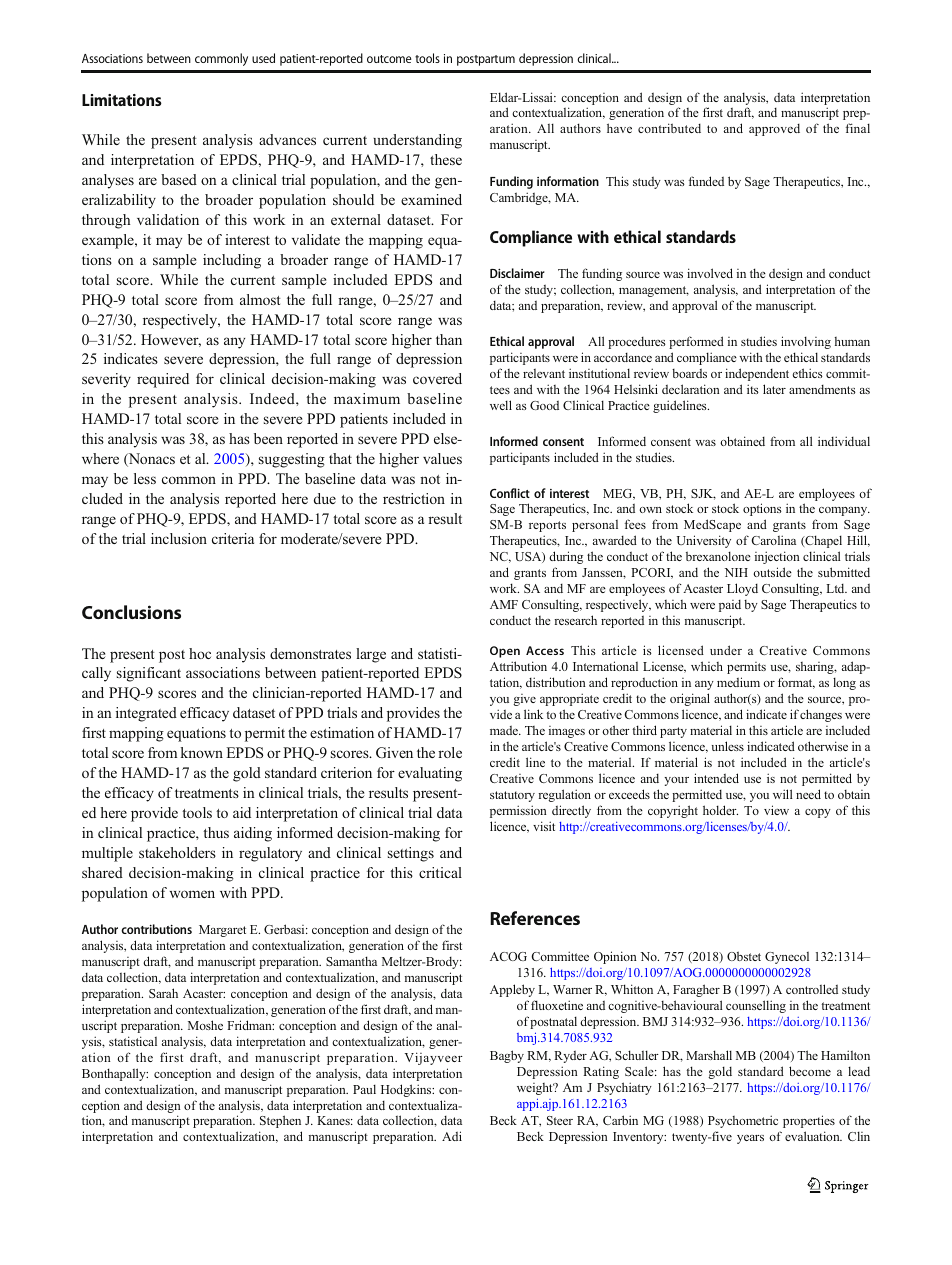  Describe the element at coordinates (783, 794) in the screenshot. I see `will` at that location.
